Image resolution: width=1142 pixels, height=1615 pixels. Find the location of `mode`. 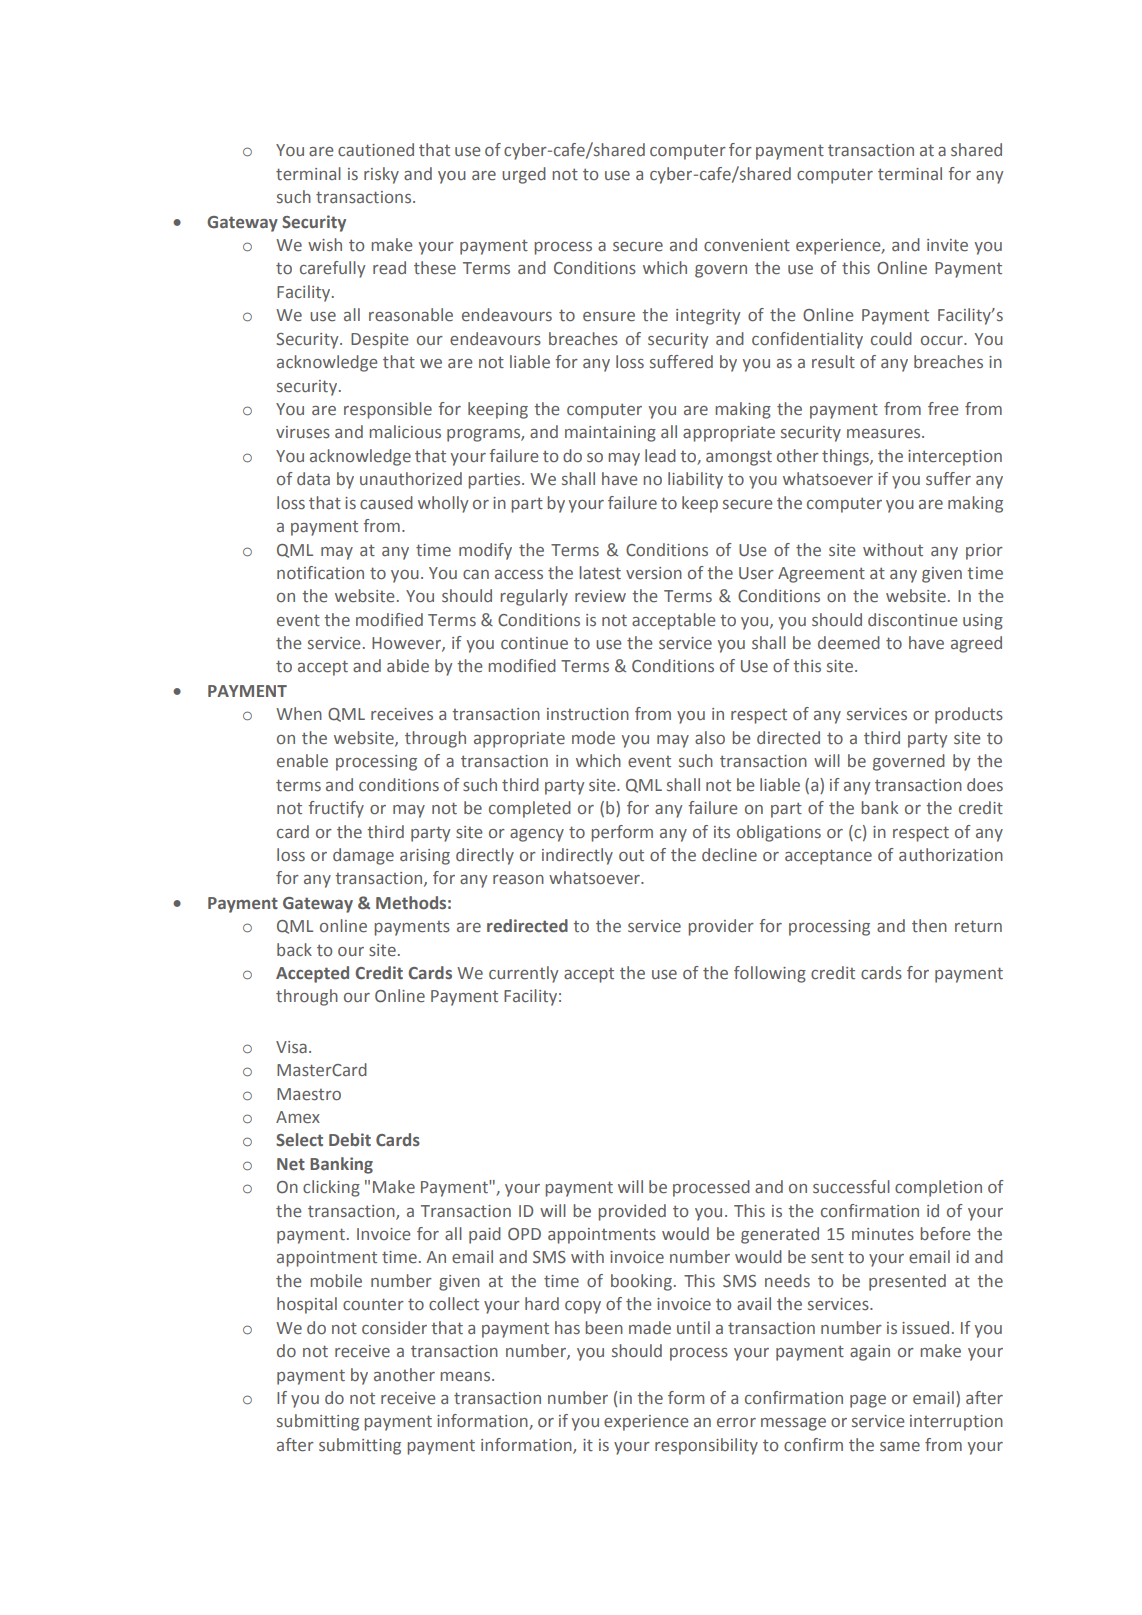

mode is located at coordinates (593, 738).
